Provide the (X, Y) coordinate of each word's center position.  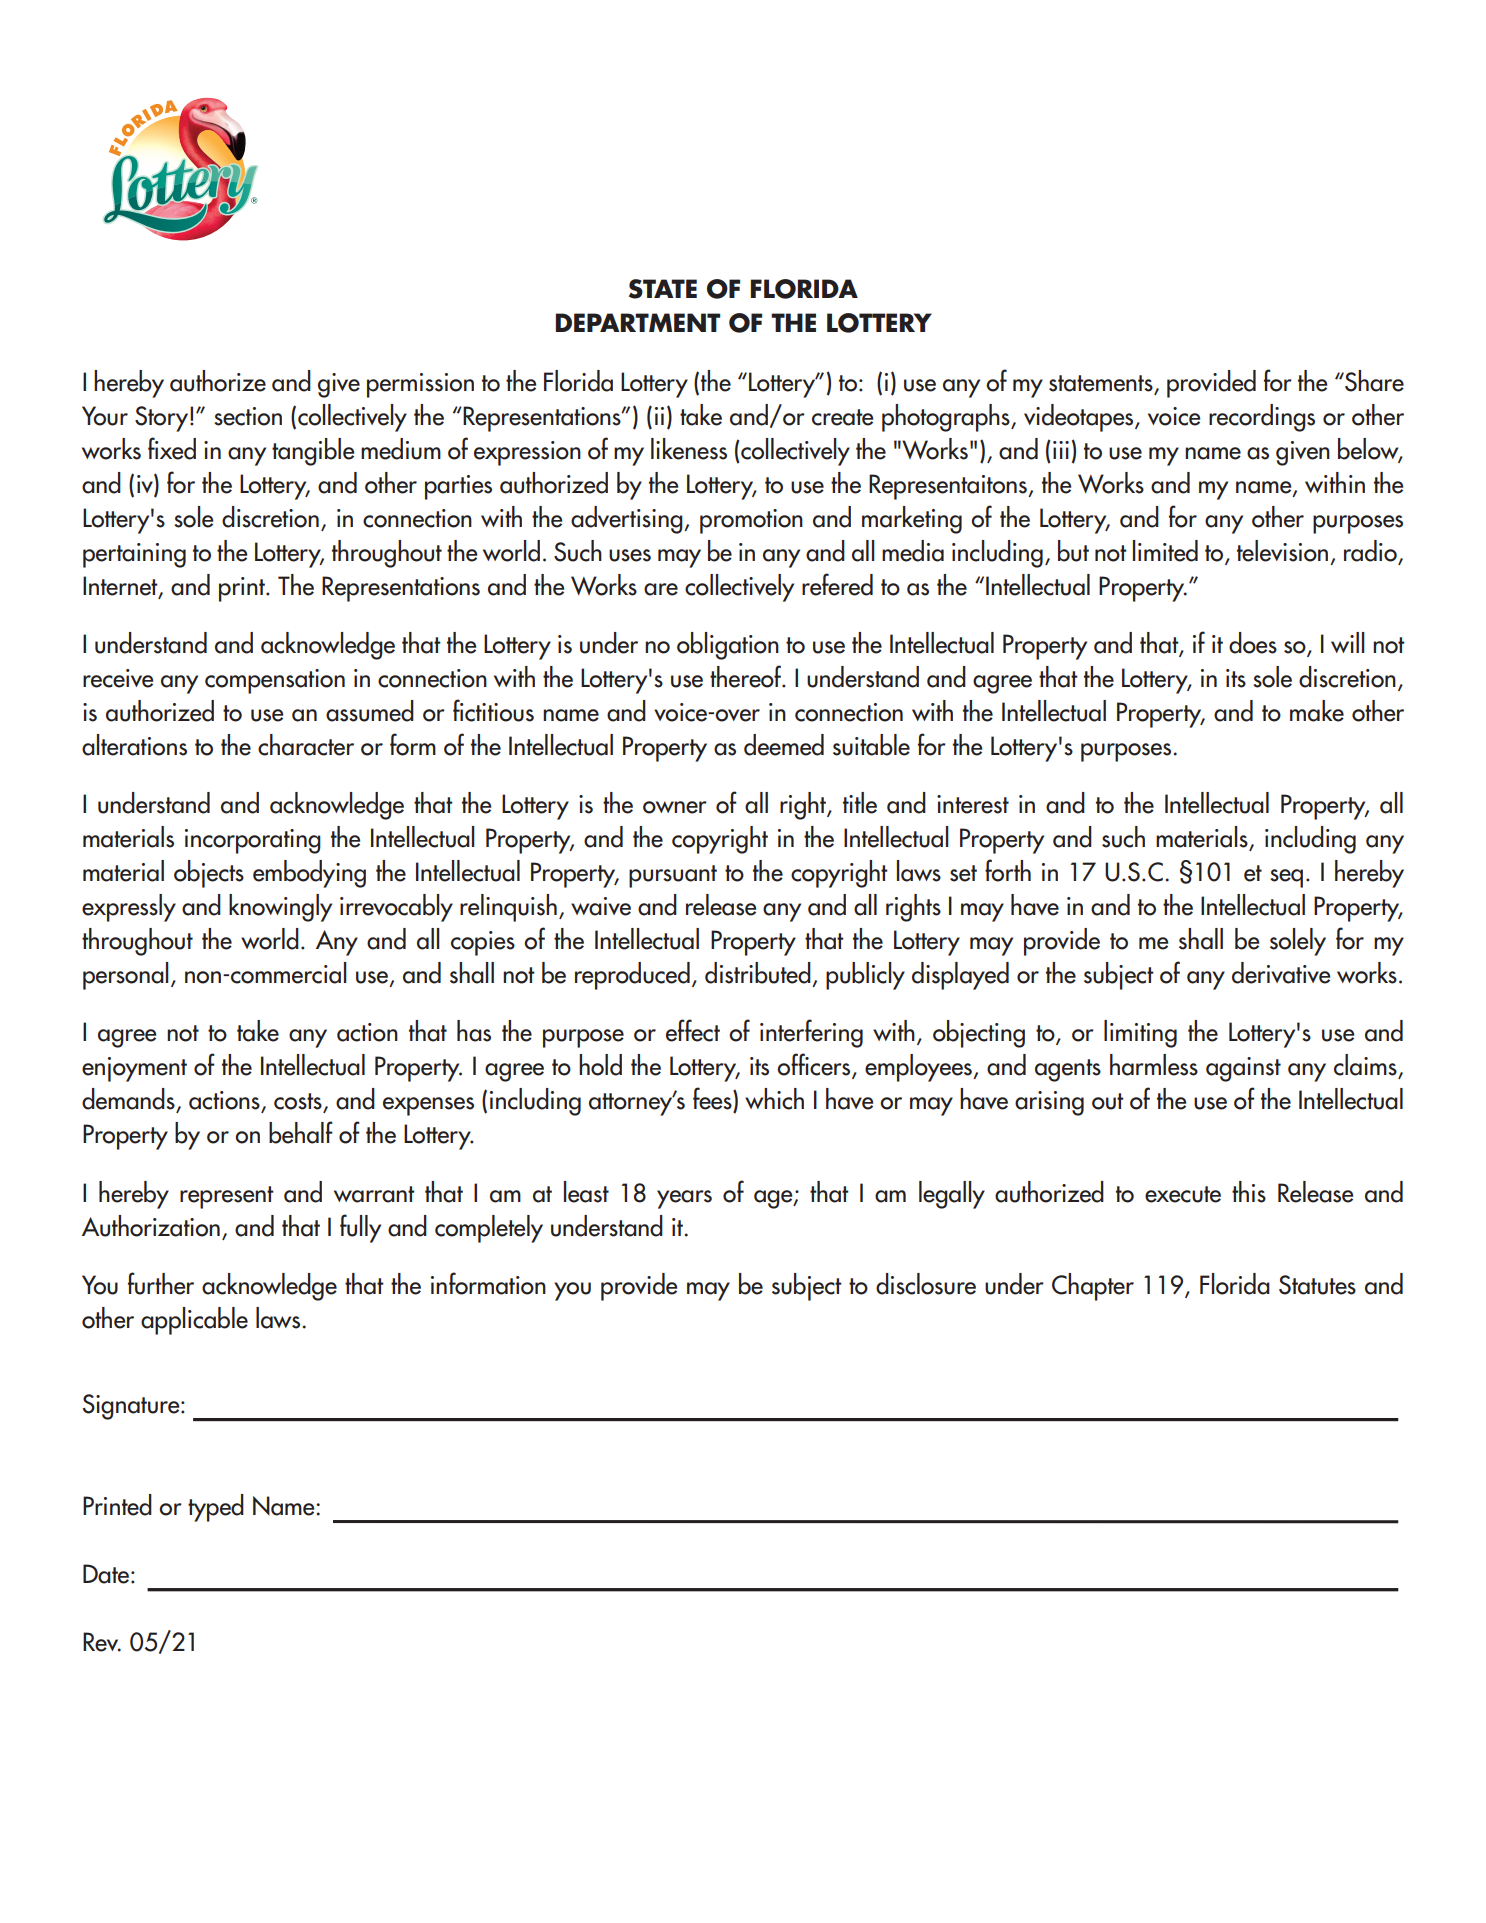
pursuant (673, 876)
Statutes (1317, 1285)
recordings (1262, 418)
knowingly (280, 908)
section (248, 416)
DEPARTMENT (637, 322)
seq (1286, 878)
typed (216, 1508)
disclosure (926, 1284)
